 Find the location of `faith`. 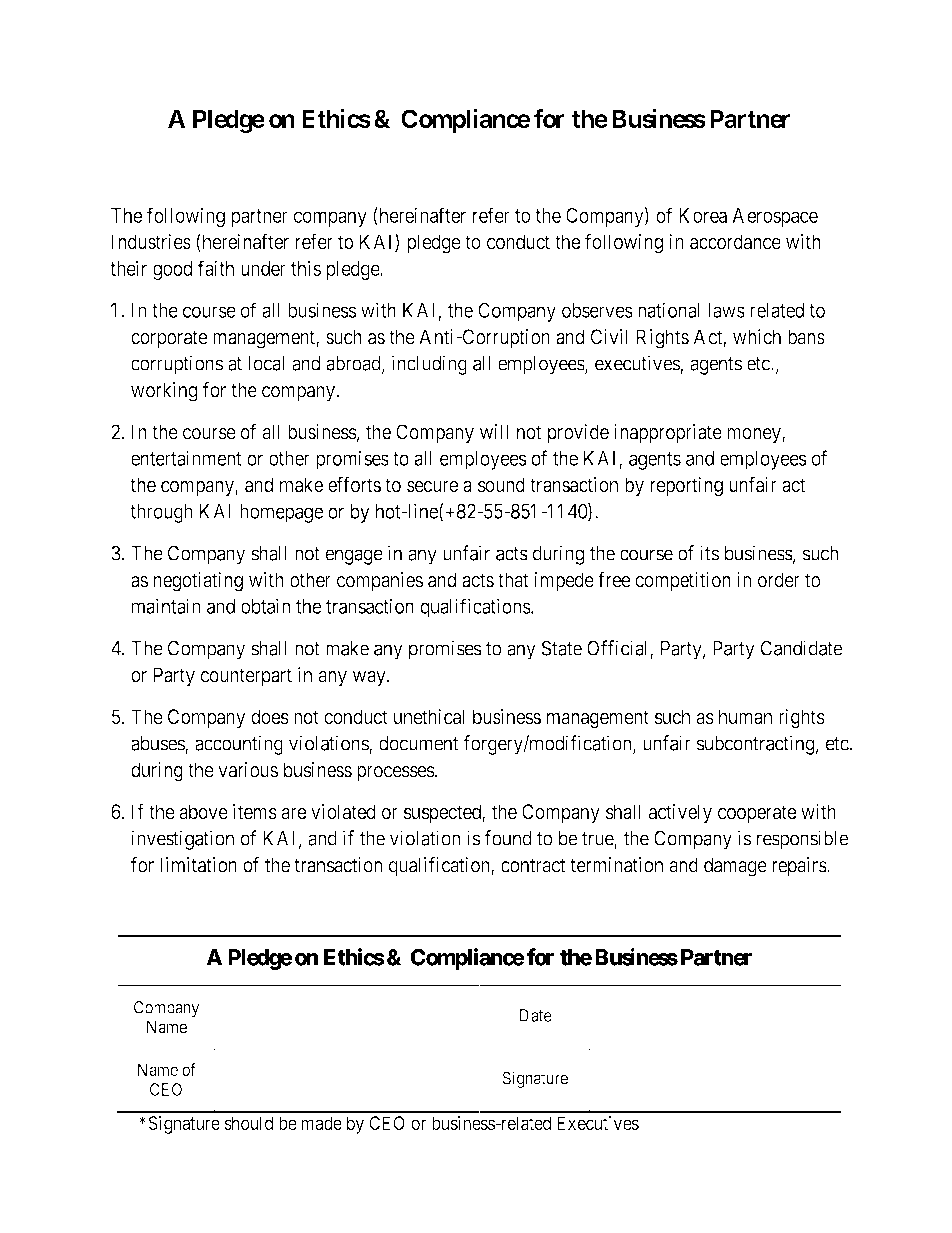

faith is located at coordinates (216, 268).
